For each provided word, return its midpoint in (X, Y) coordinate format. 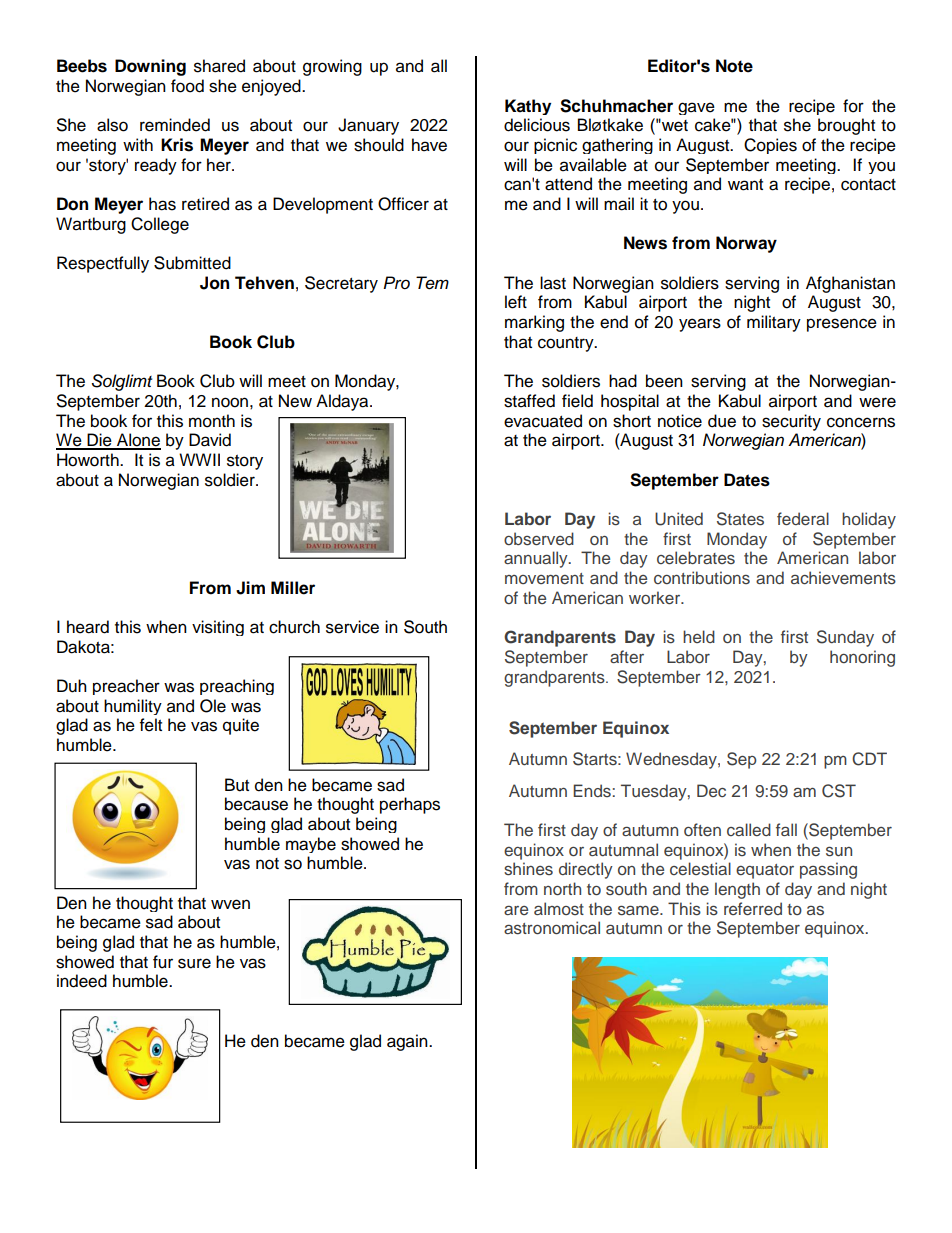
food (187, 86)
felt (151, 725)
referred (753, 908)
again (408, 1042)
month (212, 421)
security (791, 422)
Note (734, 66)
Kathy (528, 107)
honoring (862, 658)
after (627, 656)
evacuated (543, 421)
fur (163, 962)
